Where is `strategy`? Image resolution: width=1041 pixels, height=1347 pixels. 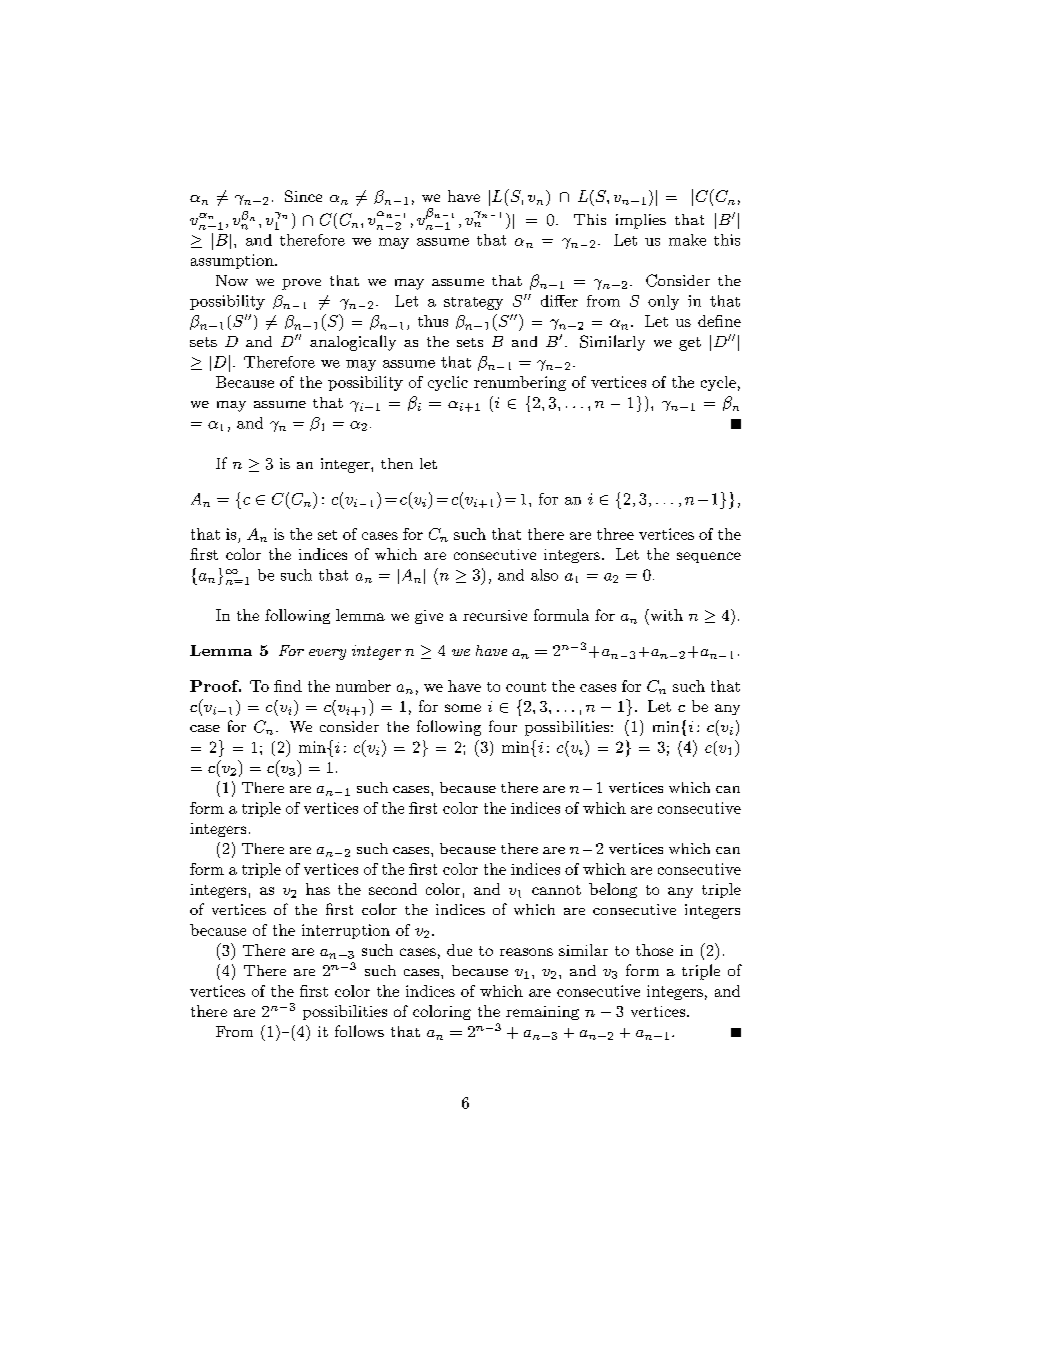 strategy is located at coordinates (473, 303).
